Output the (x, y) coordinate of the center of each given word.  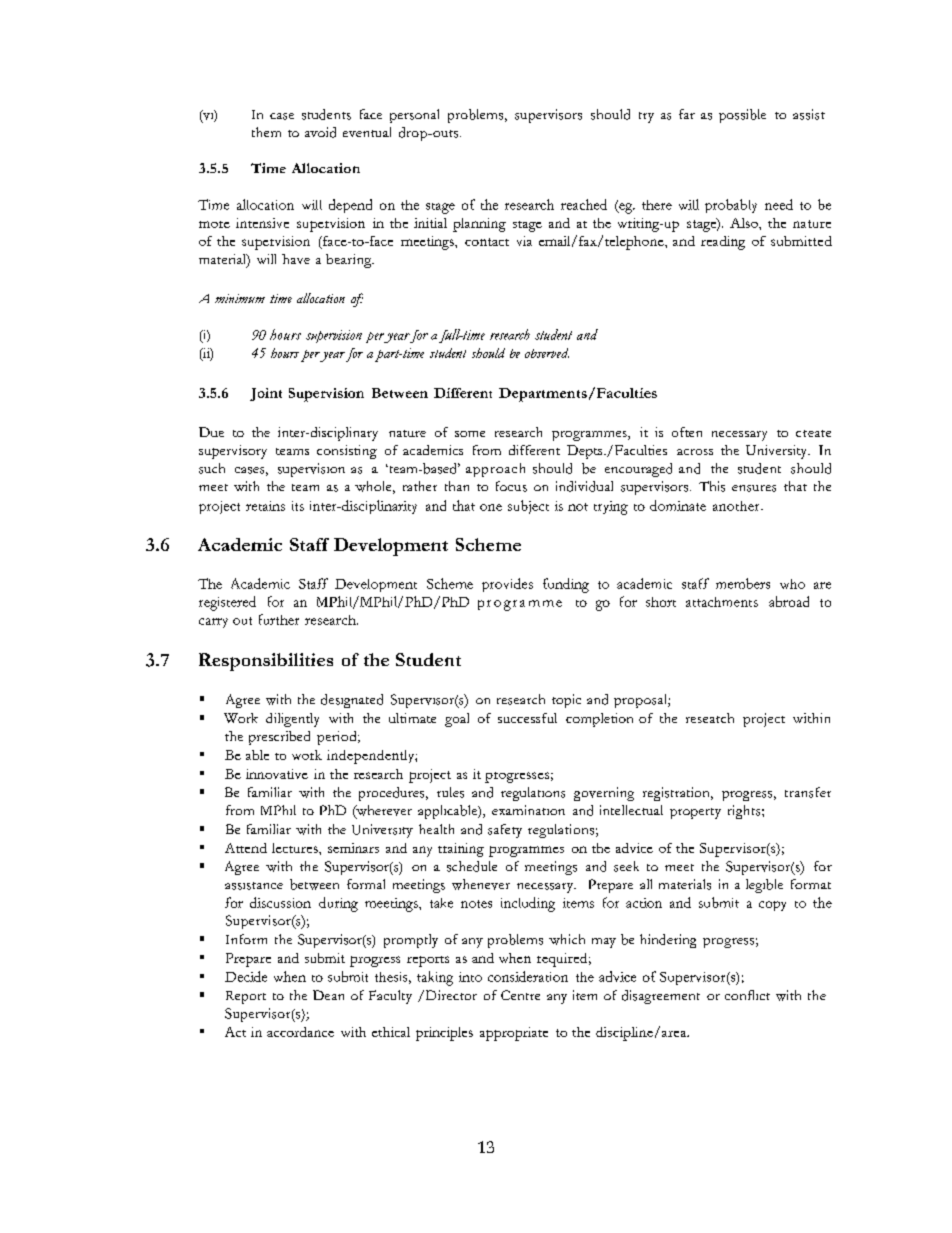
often (687, 432)
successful (527, 718)
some (470, 434)
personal (414, 116)
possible (742, 116)
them (266, 132)
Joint (266, 394)
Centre (520, 995)
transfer (808, 792)
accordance (300, 1032)
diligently (292, 720)
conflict (747, 995)
